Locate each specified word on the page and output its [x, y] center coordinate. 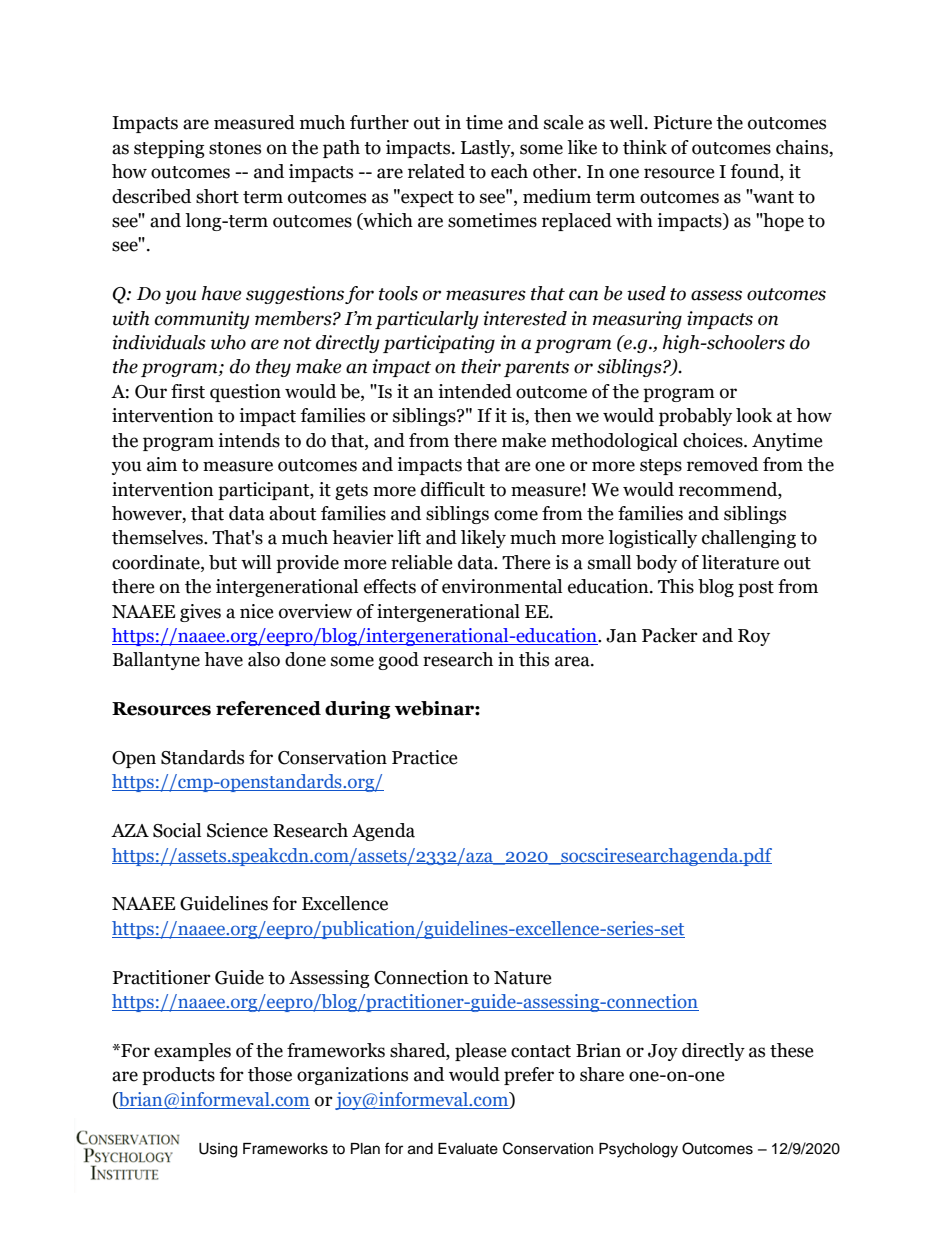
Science [237, 830]
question [245, 393]
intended [475, 391]
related [436, 171]
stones [235, 148]
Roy [754, 637]
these [792, 1050]
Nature [523, 978]
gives [200, 613]
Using [218, 1150]
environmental [502, 586]
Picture [683, 122]
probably [695, 417]
